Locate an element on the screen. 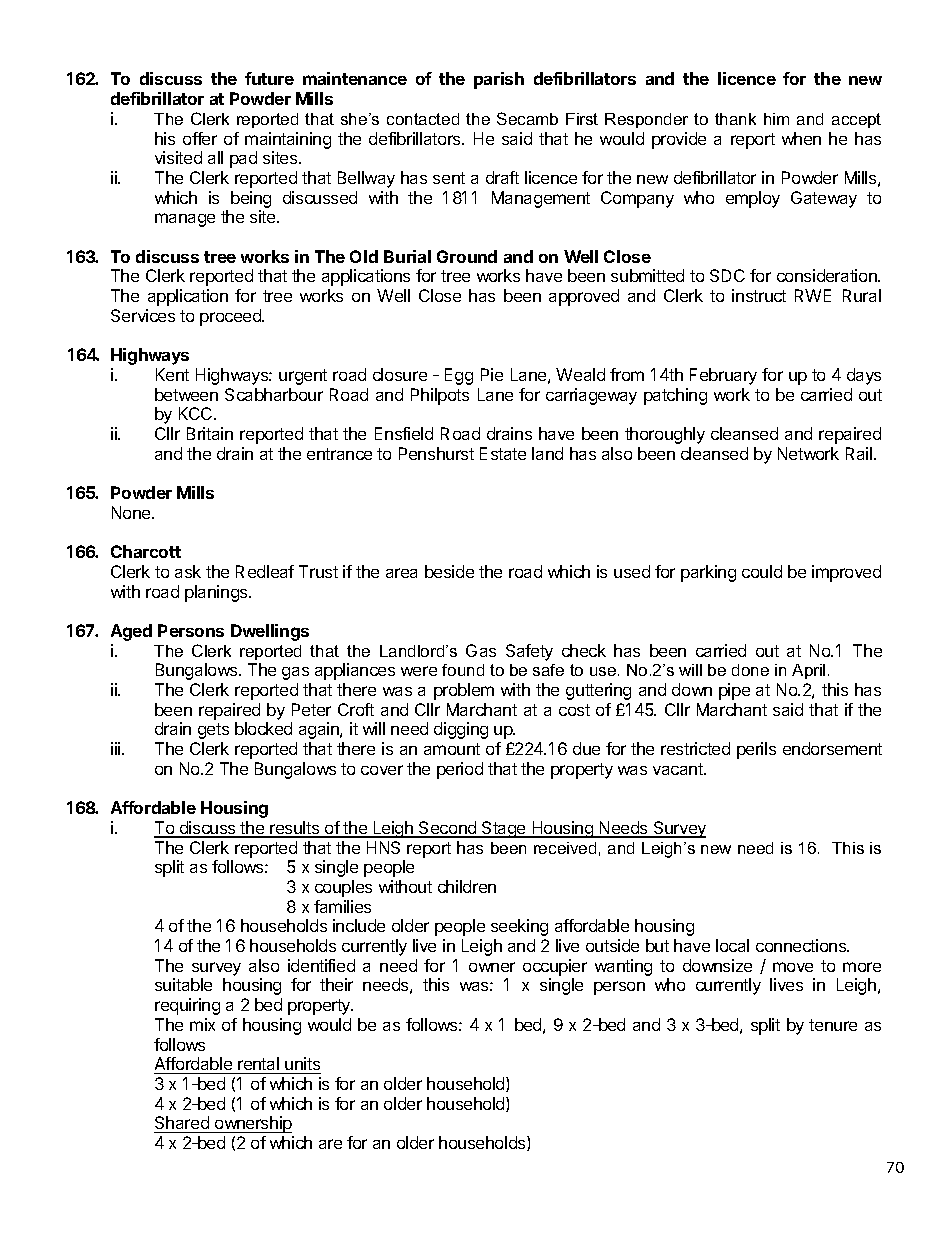 This screenshot has width=952, height=1233. beside is located at coordinates (449, 571).
